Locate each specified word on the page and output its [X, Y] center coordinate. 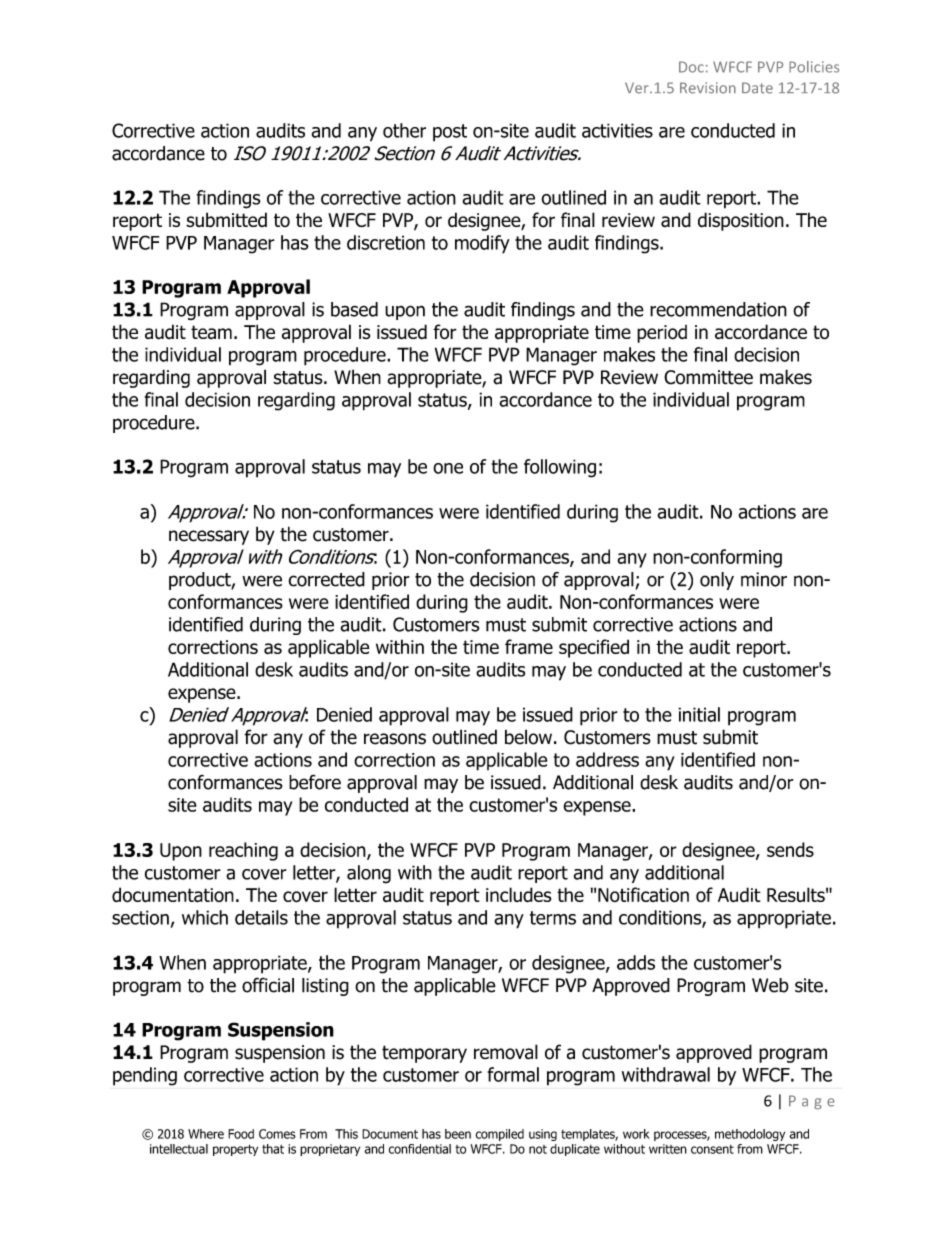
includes [518, 895]
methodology [750, 1135]
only [717, 581]
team [211, 332]
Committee [708, 377]
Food [241, 1134]
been [458, 1134]
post [450, 133]
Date [757, 88]
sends [790, 849]
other [404, 130]
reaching [243, 851]
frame [529, 647]
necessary [209, 537]
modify [482, 244]
